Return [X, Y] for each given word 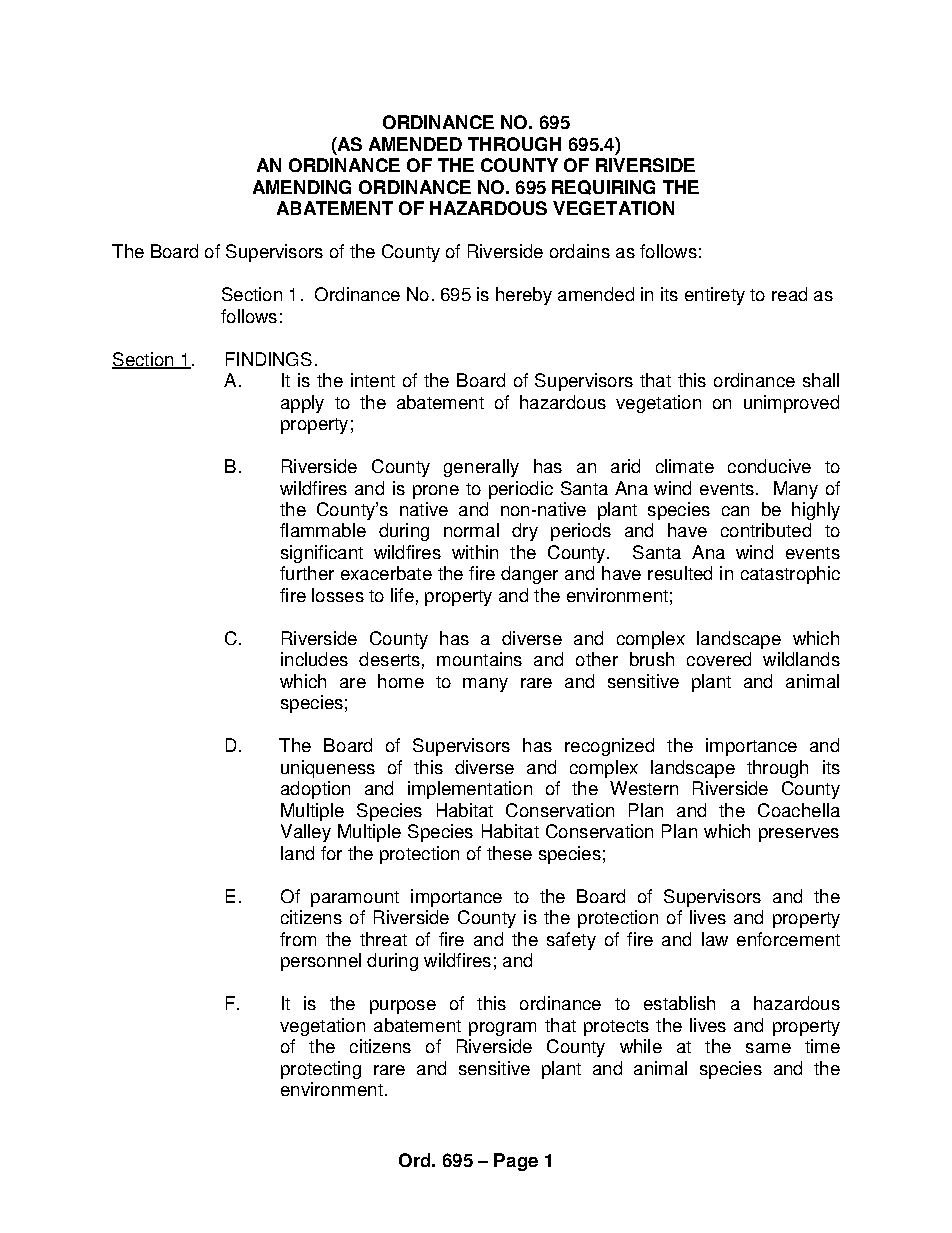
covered [719, 659]
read [789, 294]
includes [314, 659]
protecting [321, 1070]
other [597, 659]
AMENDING [302, 187]
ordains [580, 251]
